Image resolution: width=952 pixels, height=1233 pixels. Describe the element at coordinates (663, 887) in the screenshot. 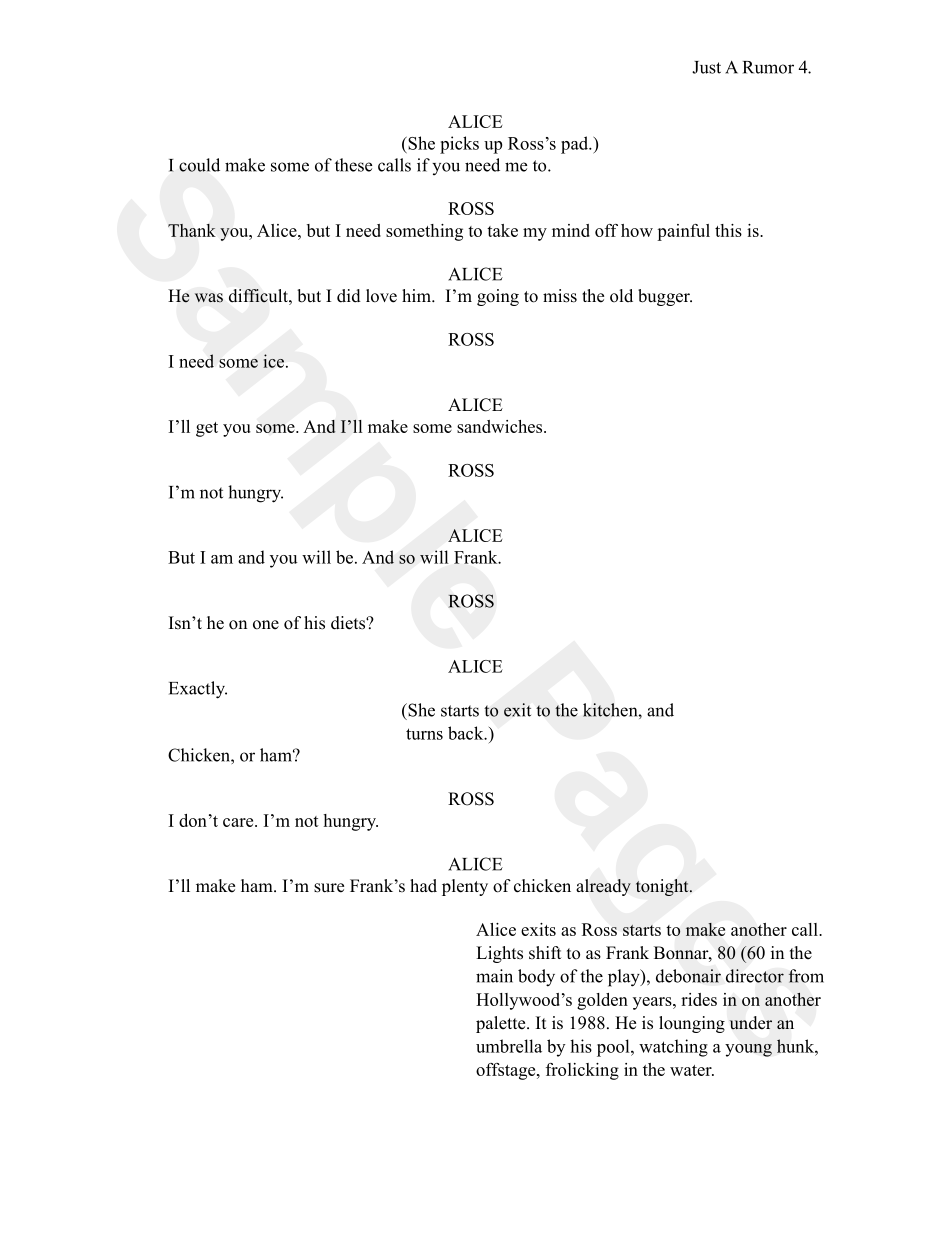

I see `tonight` at that location.
